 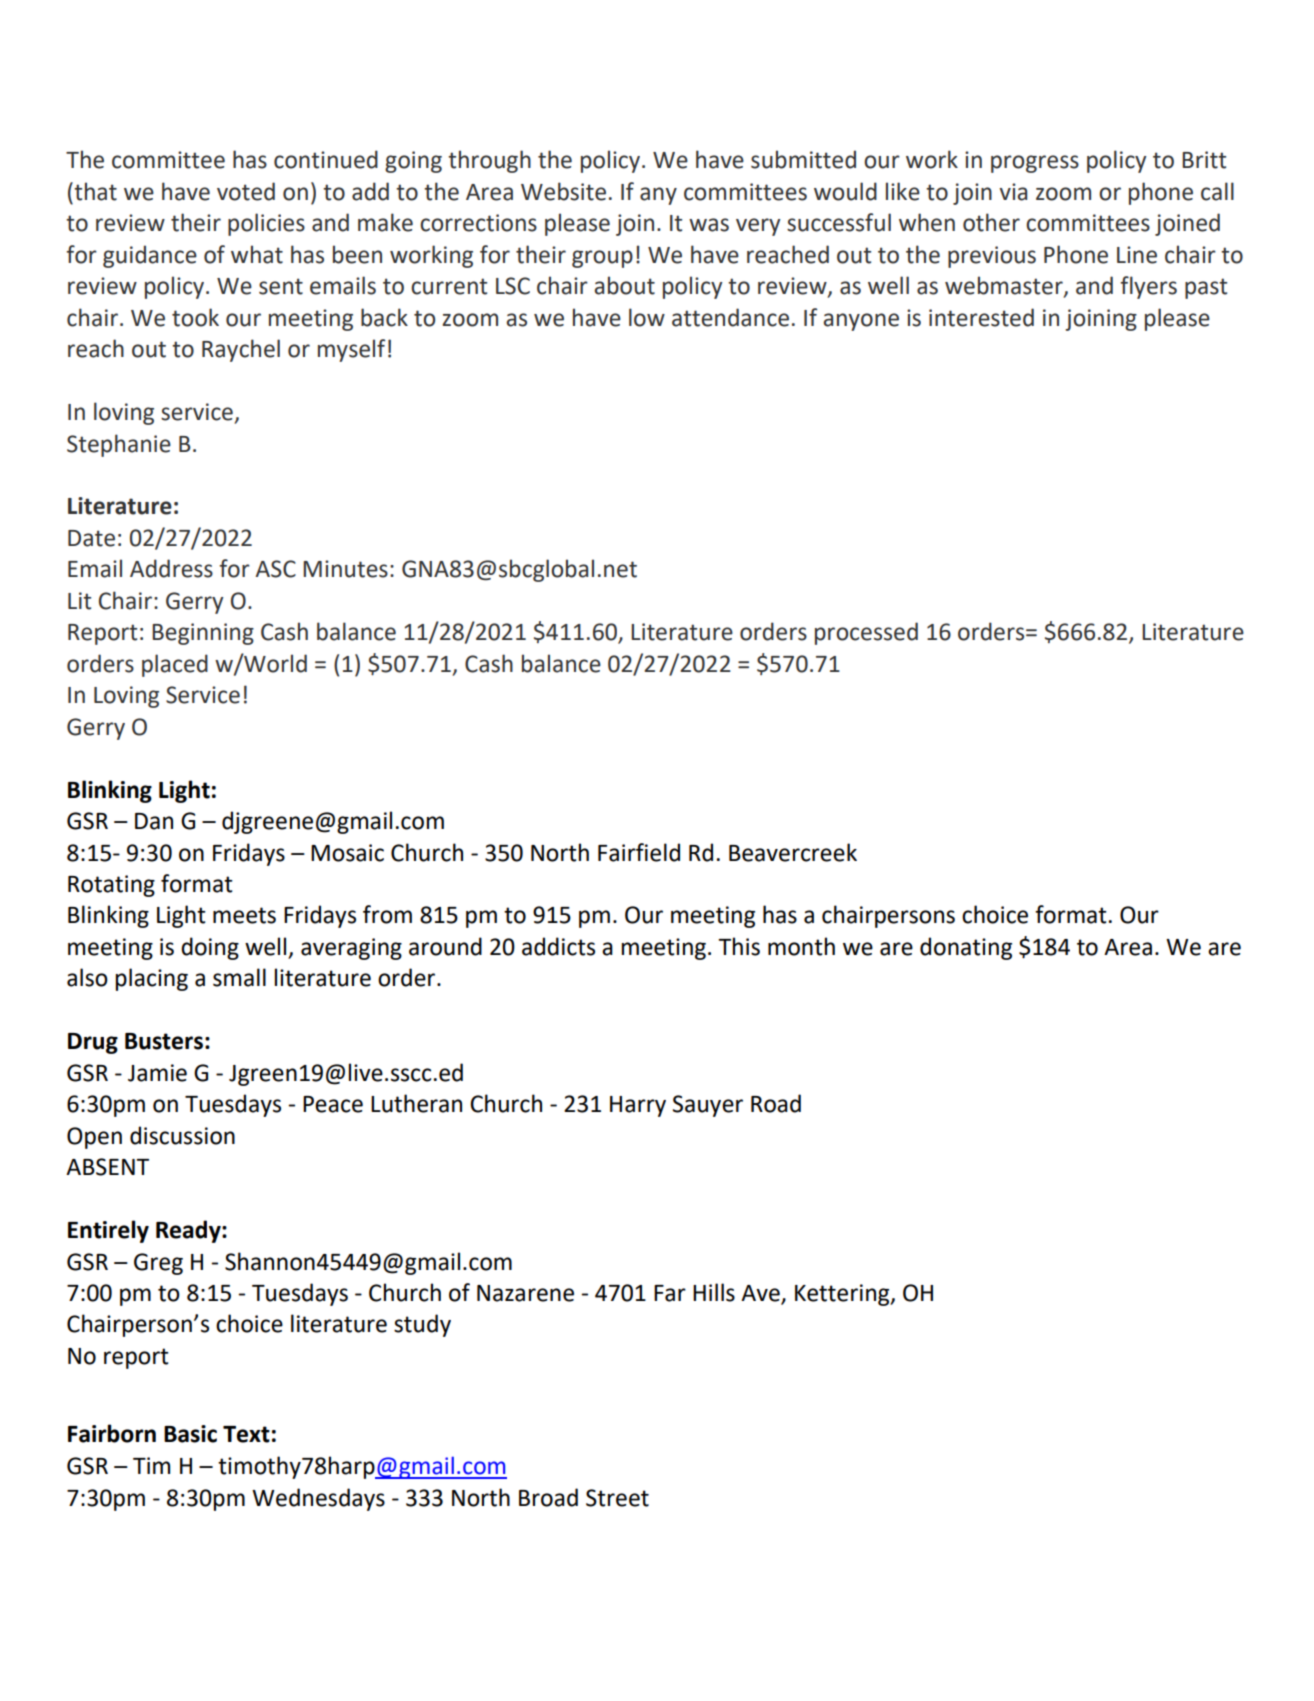 What do you see at coordinates (246, 1434) in the image?
I see `Text` at bounding box center [246, 1434].
